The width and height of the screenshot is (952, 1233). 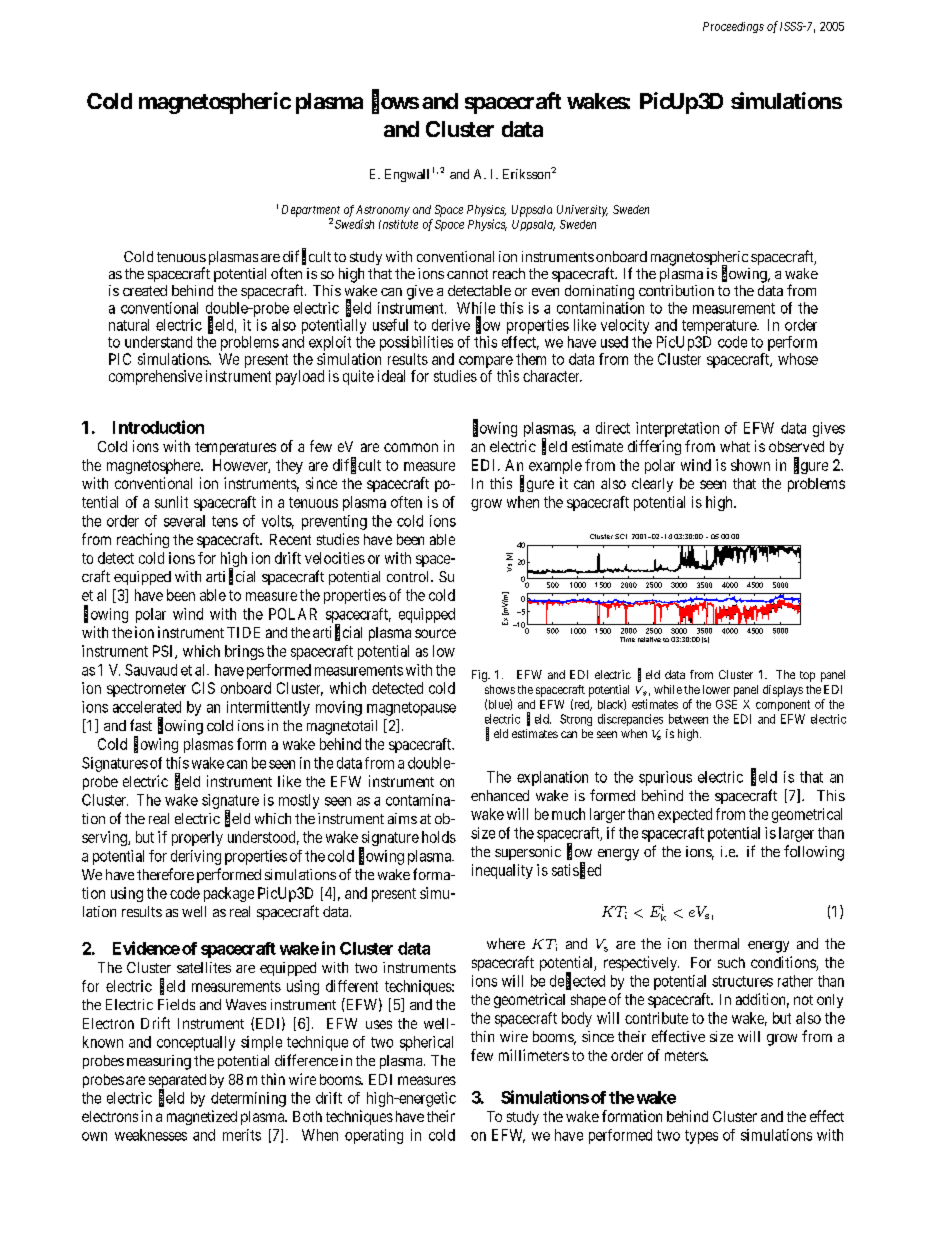 What do you see at coordinates (202, 1117) in the screenshot?
I see `magnetized` at bounding box center [202, 1117].
